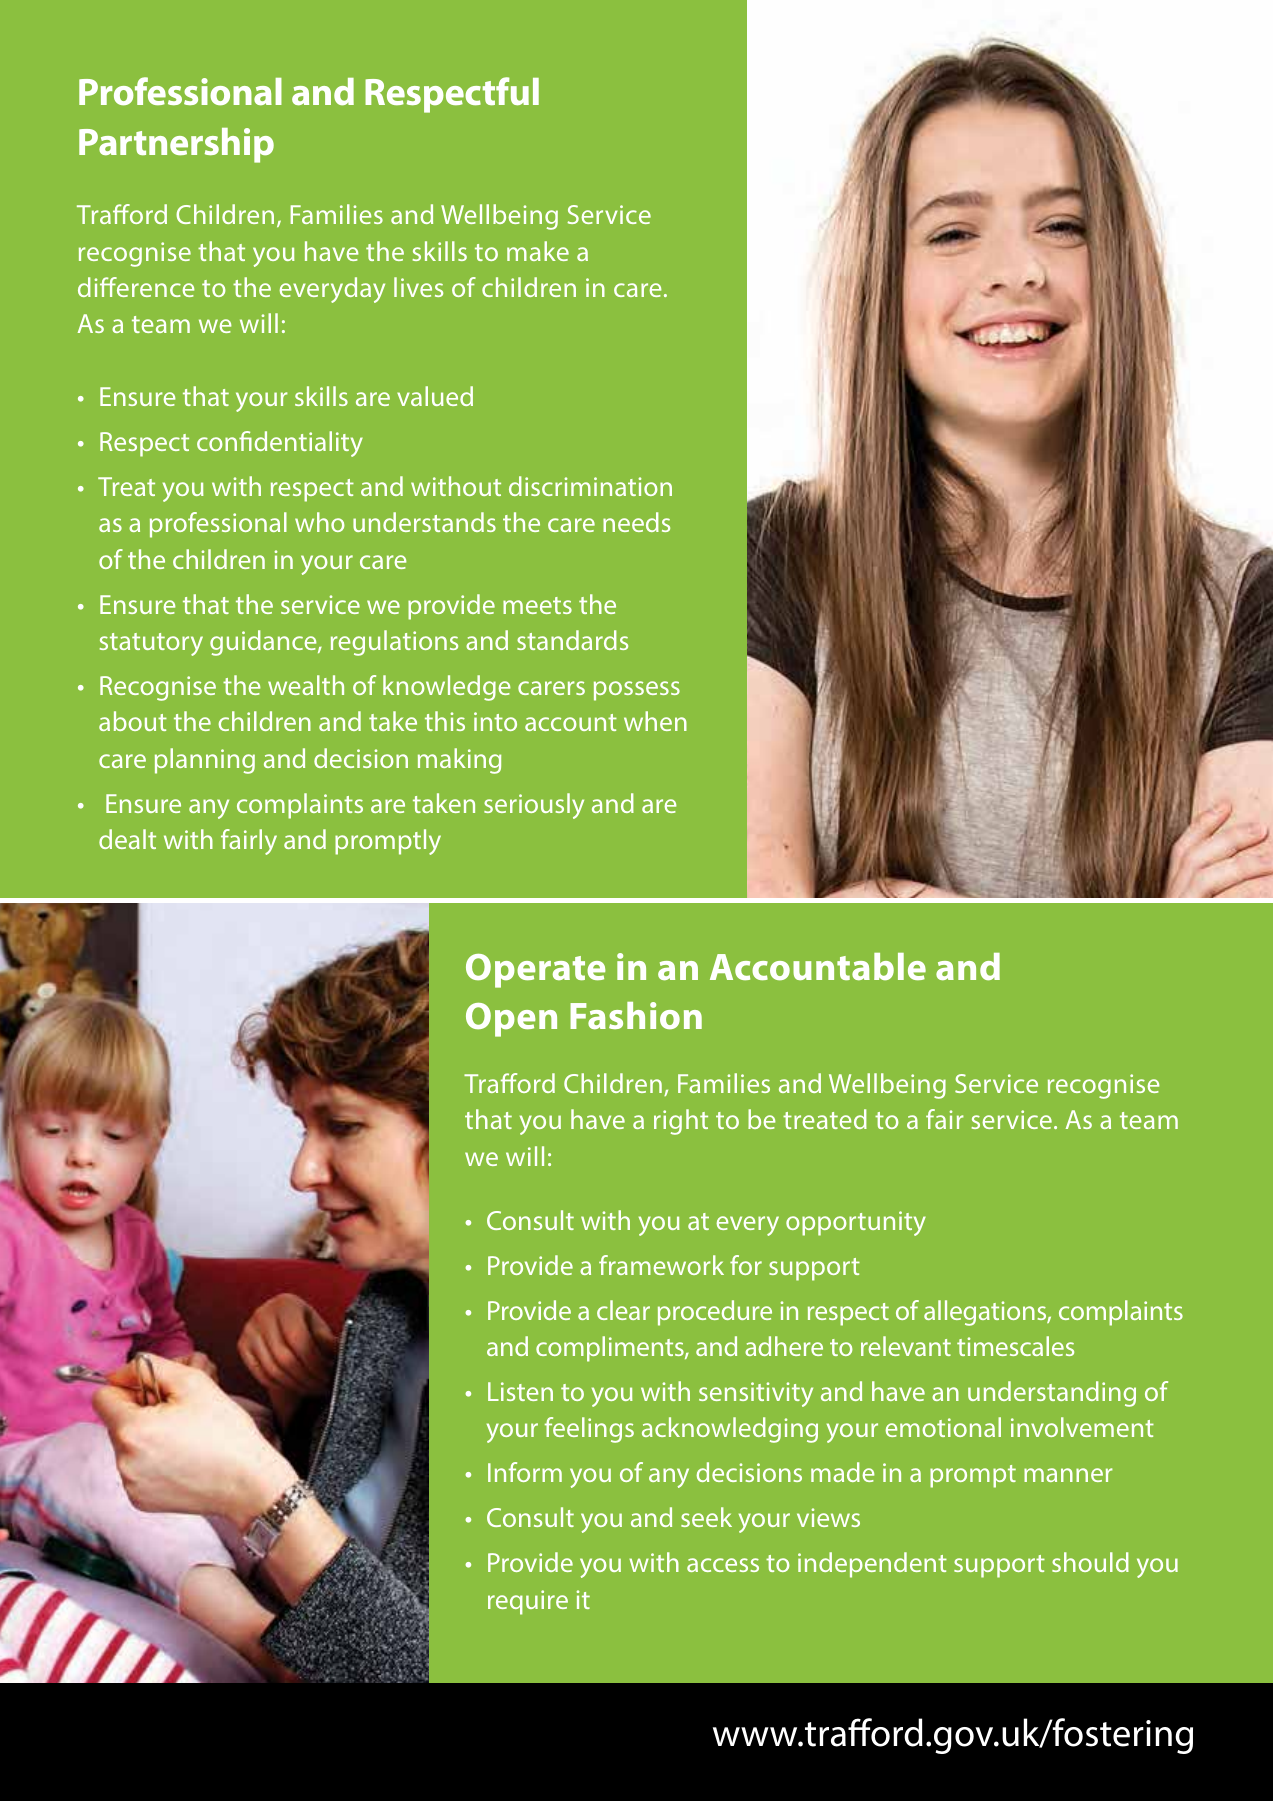 Image resolution: width=1273 pixels, height=1801 pixels. What do you see at coordinates (511, 1020) in the image?
I see `Open` at bounding box center [511, 1020].
